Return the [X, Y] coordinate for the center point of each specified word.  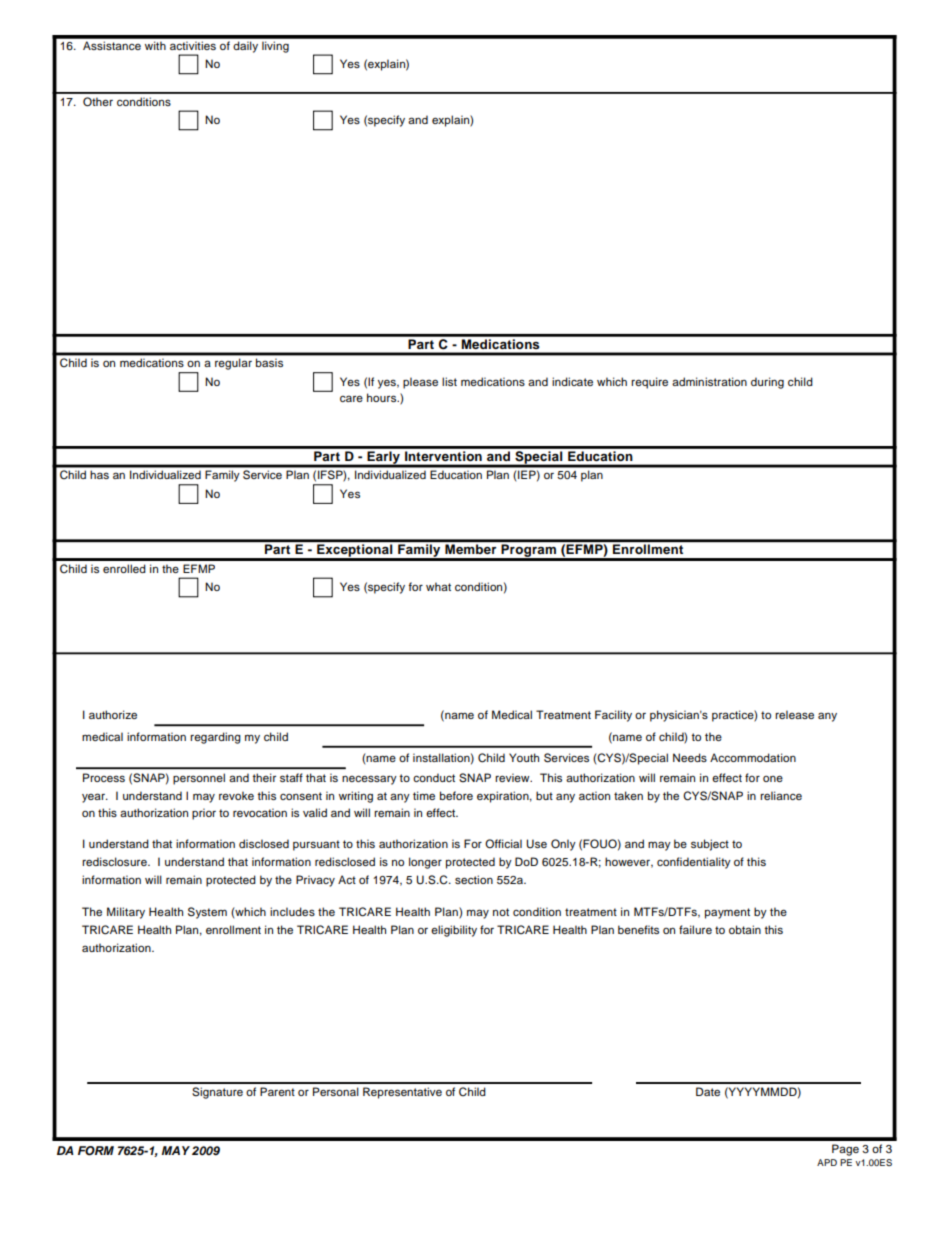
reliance [781, 795]
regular [233, 364]
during [767, 383]
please [420, 383]
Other [98, 102]
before [456, 795]
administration [709, 381]
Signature [217, 1093]
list [449, 381]
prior [204, 814]
